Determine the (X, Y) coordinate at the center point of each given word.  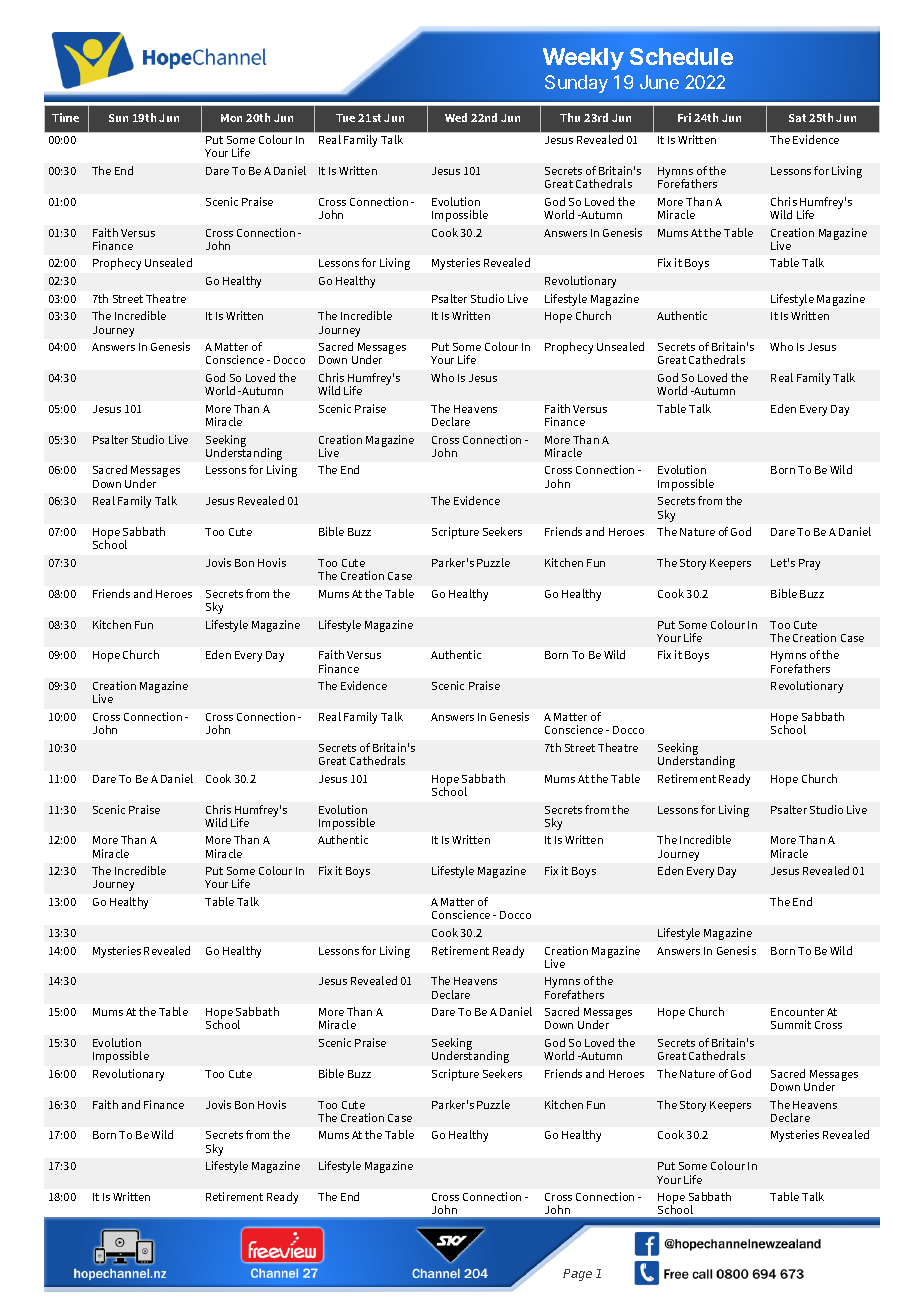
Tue (345, 118)
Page (577, 1275)
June (659, 82)
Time (65, 117)
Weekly (583, 59)
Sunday (576, 84)
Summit (791, 1024)
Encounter (797, 1012)
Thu (570, 117)
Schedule (681, 56)
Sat (797, 118)
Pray (809, 564)
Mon (231, 118)
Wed (456, 117)
